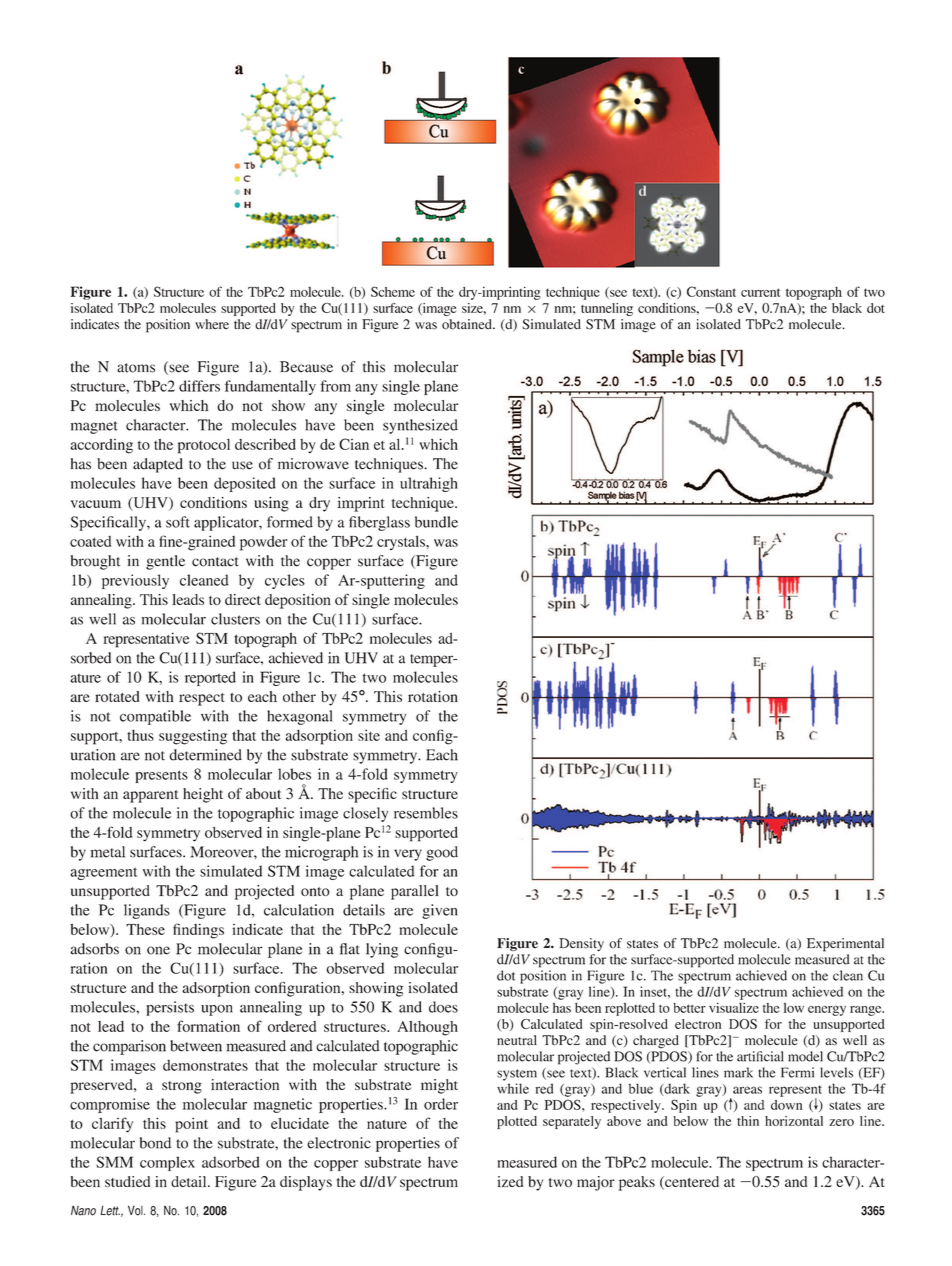 The height and width of the screenshot is (1266, 952). I want to click on suggesting, so click(193, 737).
